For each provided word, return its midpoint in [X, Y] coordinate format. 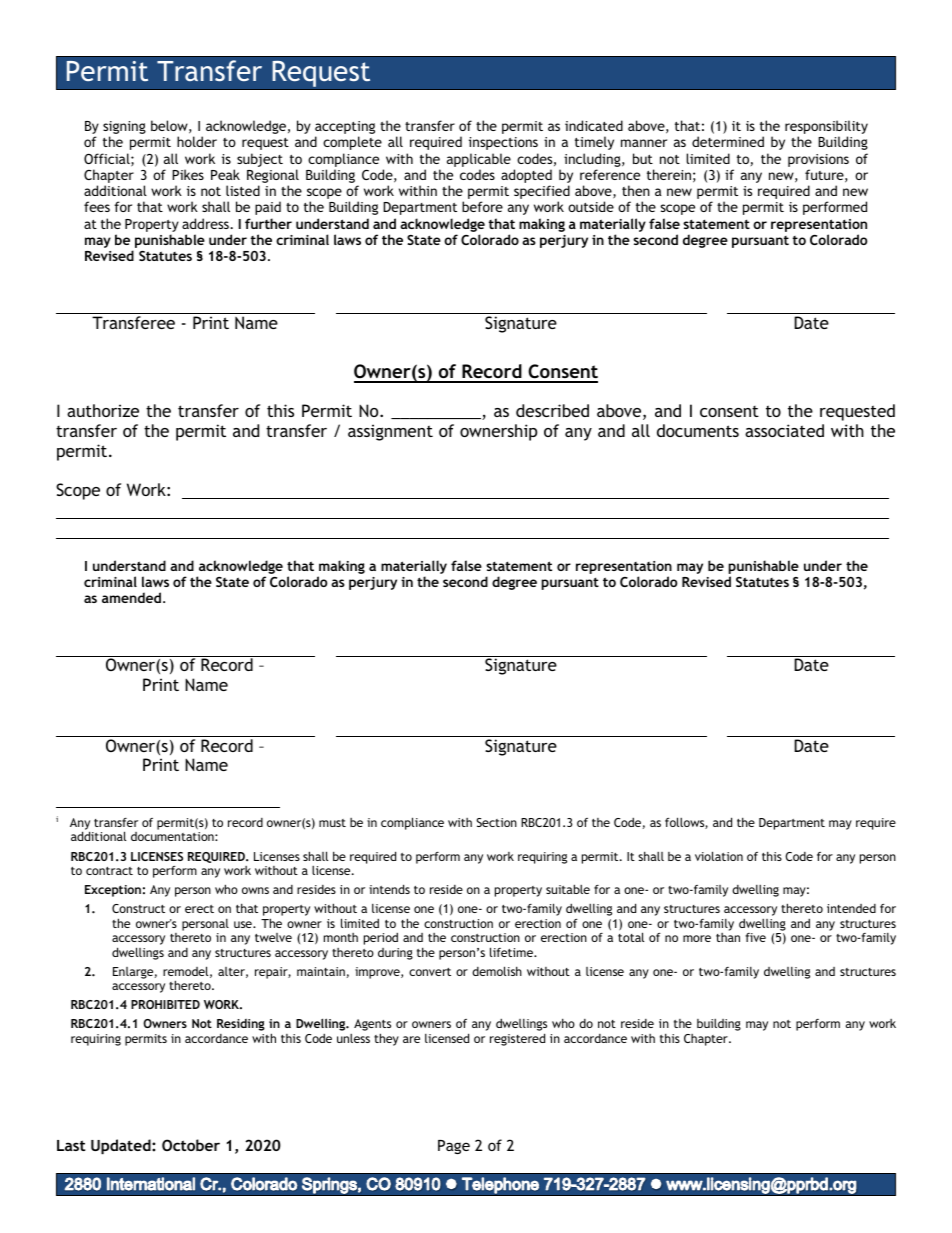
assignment [390, 432]
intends [389, 889]
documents [698, 430]
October [191, 1145]
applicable [479, 160]
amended [131, 597]
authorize [103, 410]
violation [719, 856]
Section [496, 822]
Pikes [188, 174]
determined [728, 141]
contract [109, 871]
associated [784, 430]
